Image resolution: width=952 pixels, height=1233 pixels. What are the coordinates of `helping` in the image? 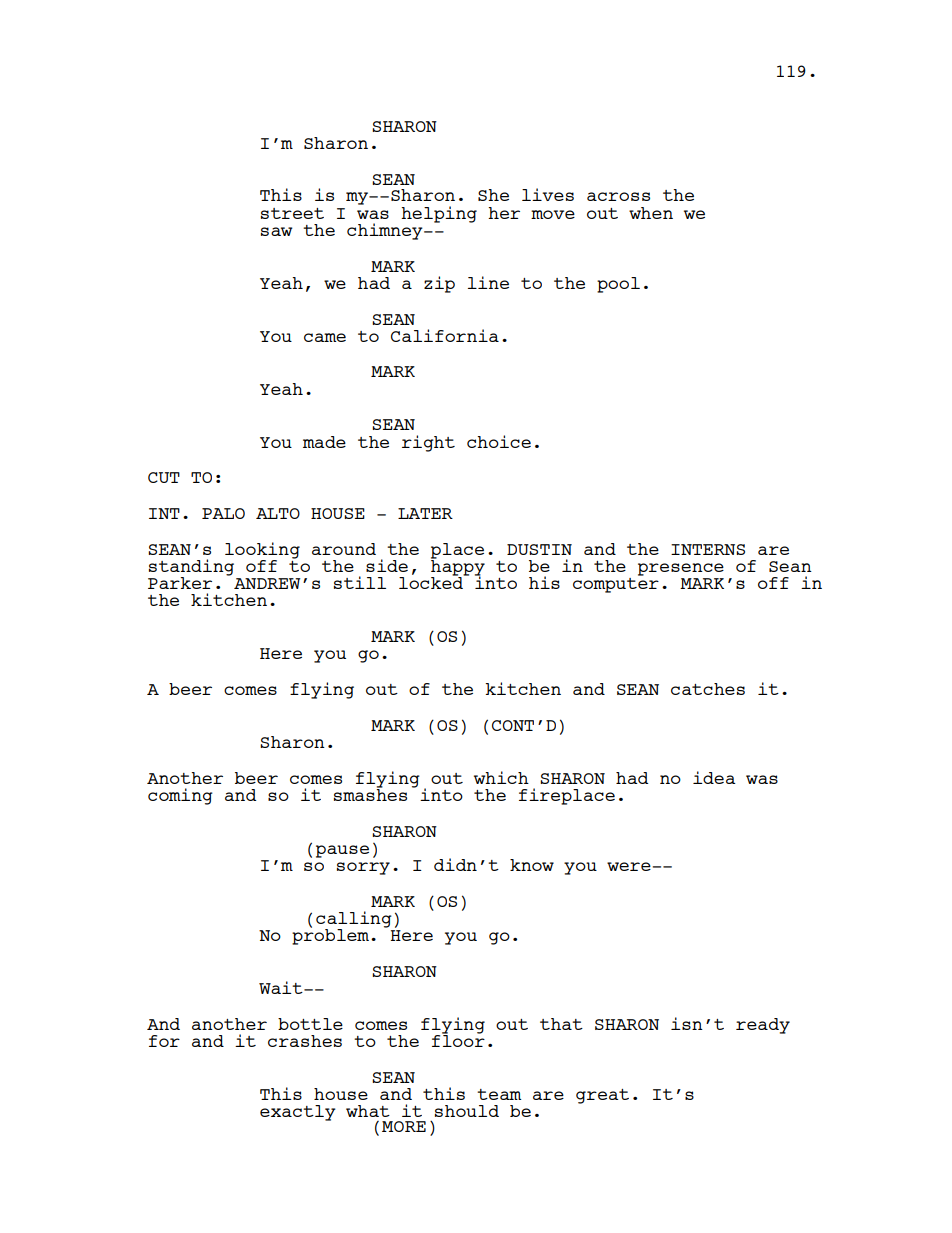 It's located at (439, 214).
